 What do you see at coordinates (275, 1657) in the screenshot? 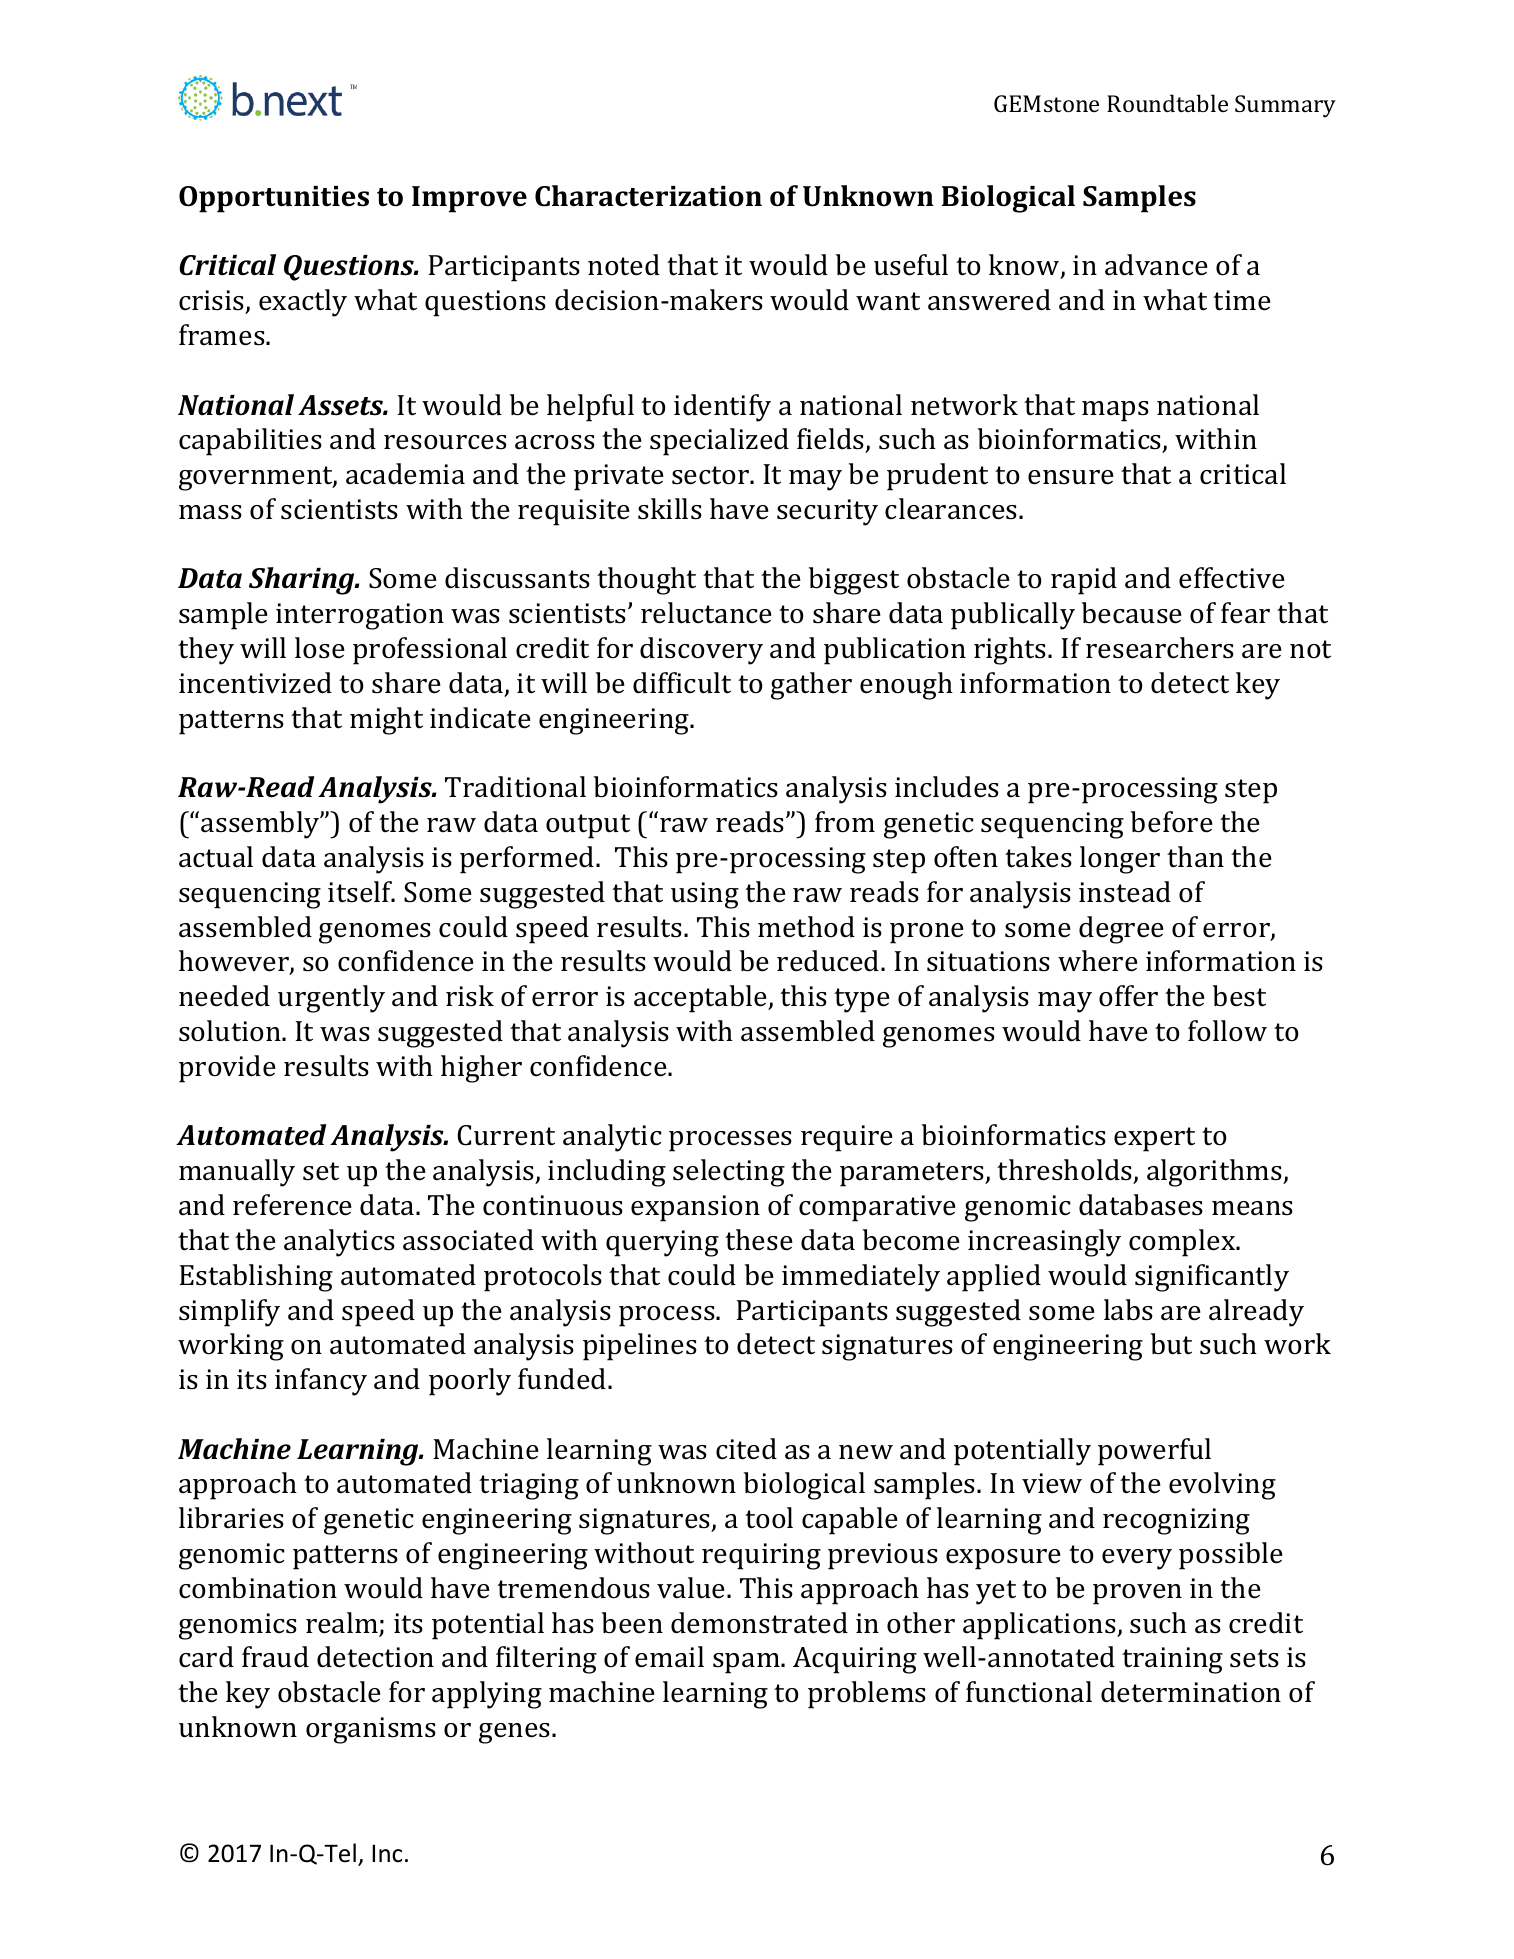
I see `fraud` at bounding box center [275, 1657].
